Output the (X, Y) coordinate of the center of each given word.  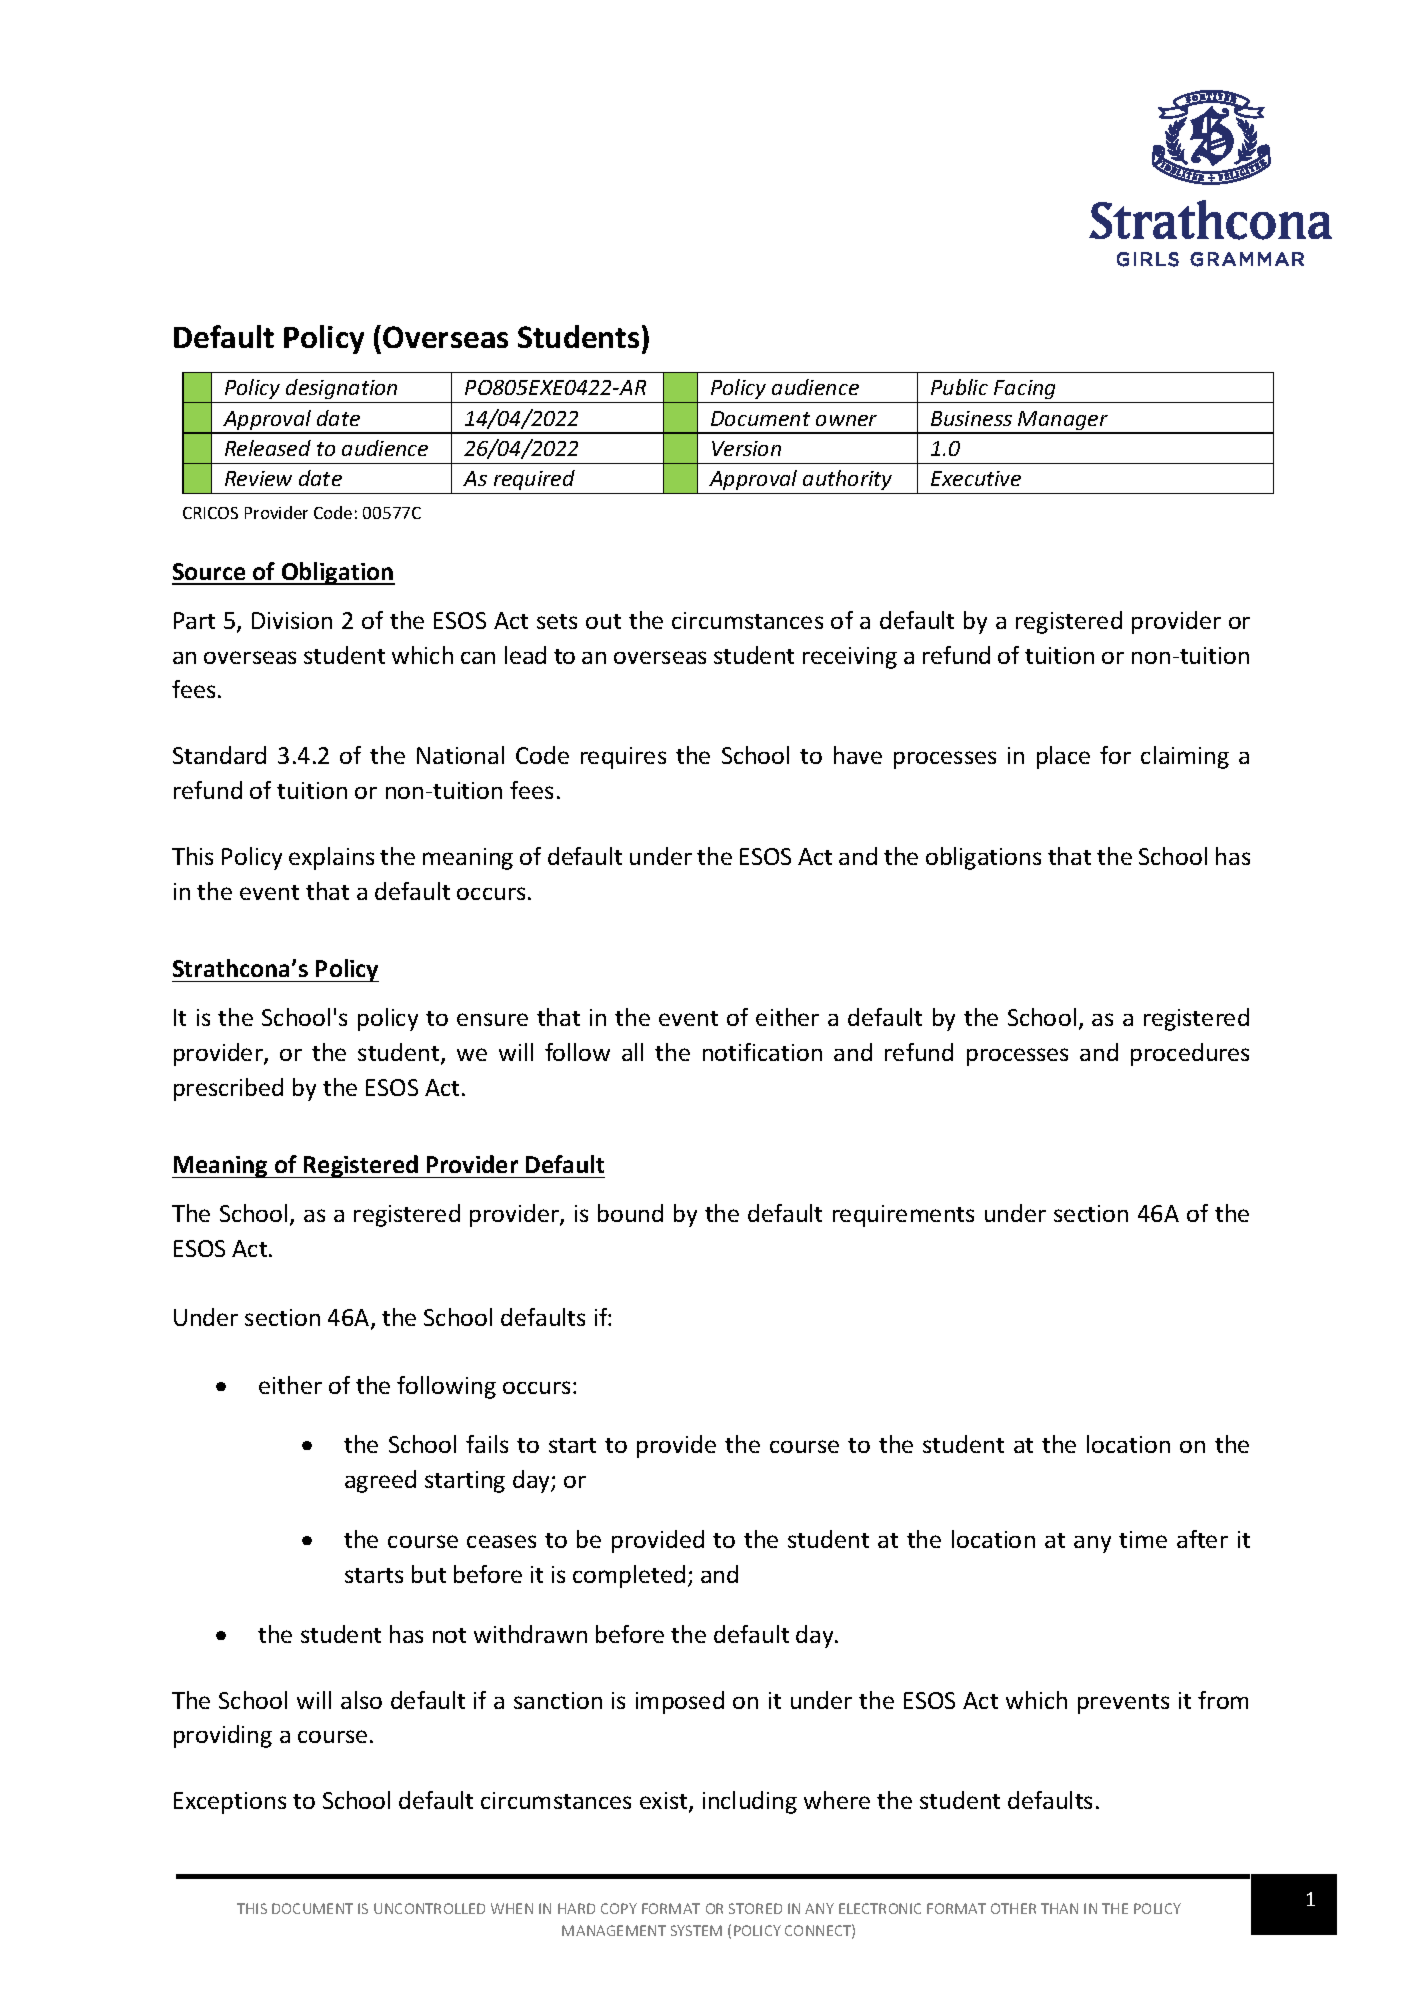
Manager (1063, 422)
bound (630, 1213)
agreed (380, 1481)
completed (629, 1576)
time (1143, 1539)
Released (268, 448)
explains (331, 858)
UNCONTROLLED (429, 1908)
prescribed (228, 1089)
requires (623, 758)
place (1063, 757)
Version (746, 448)
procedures (1190, 1054)
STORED (755, 1908)
